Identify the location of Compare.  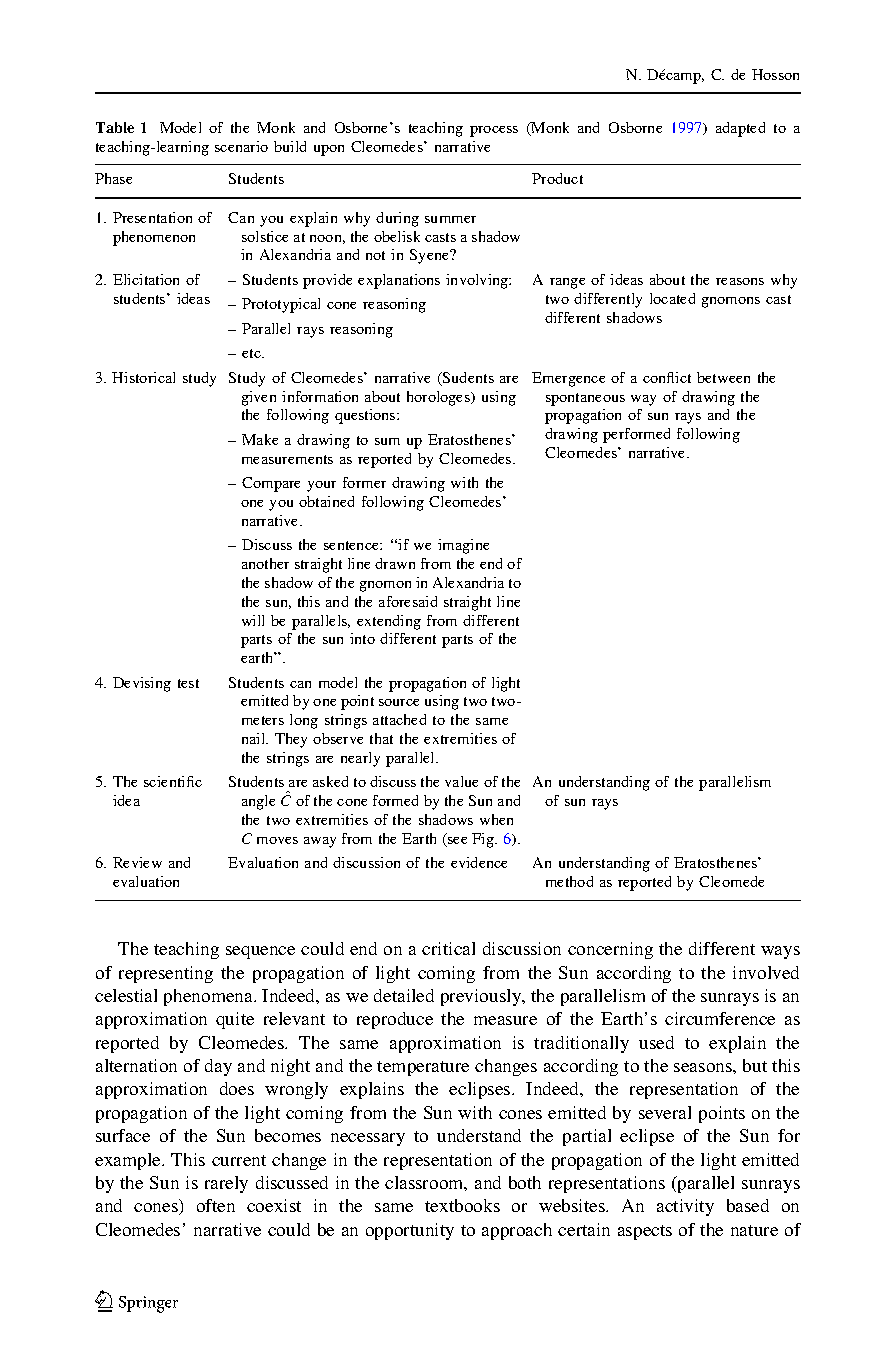
(271, 484).
